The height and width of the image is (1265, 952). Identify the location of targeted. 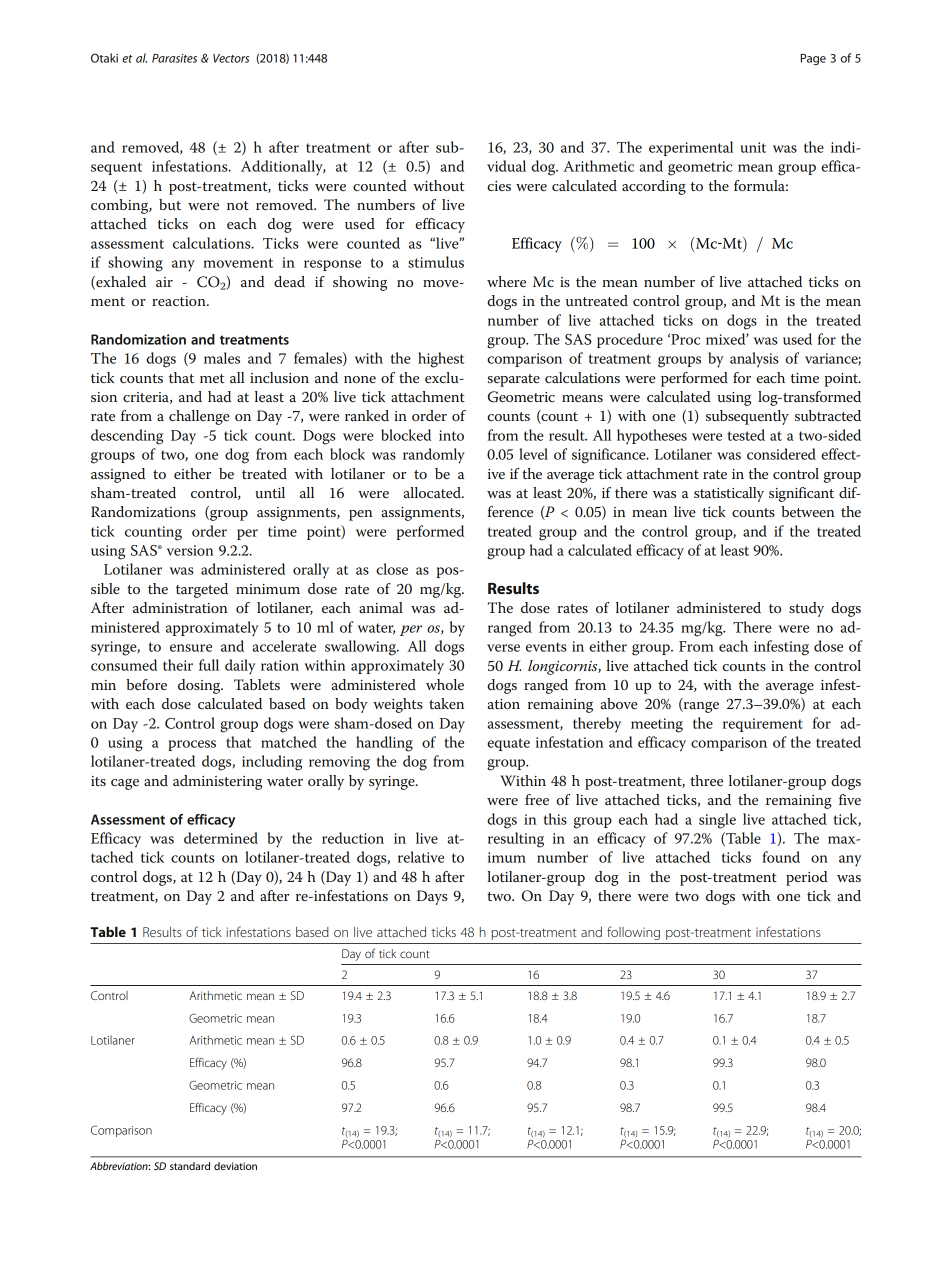
(202, 590).
